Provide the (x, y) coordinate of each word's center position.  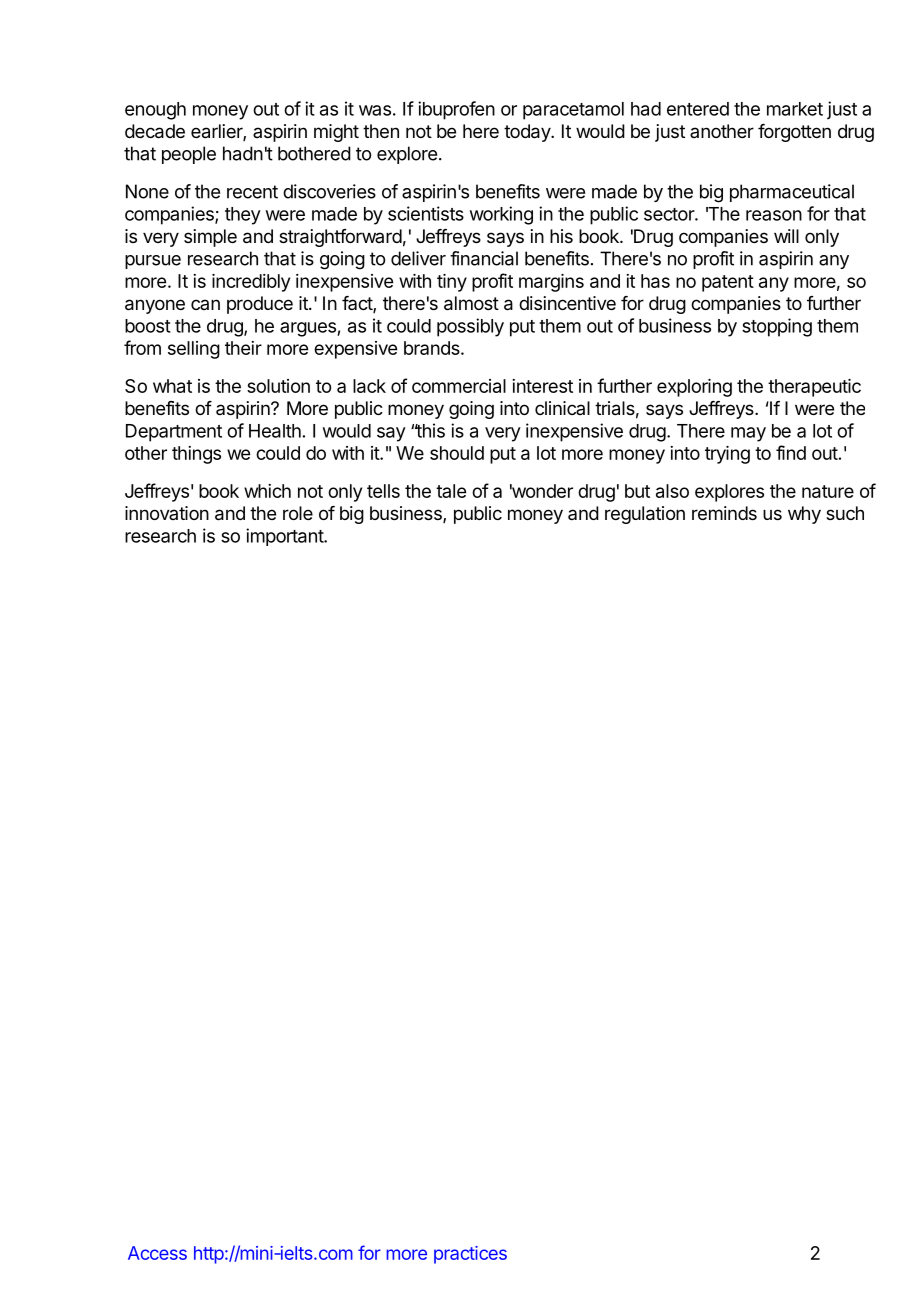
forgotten (794, 133)
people (189, 155)
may (748, 434)
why (804, 515)
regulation (645, 515)
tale (451, 491)
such (845, 513)
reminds (724, 513)
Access (157, 1253)
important (285, 537)
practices (470, 1255)
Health (275, 431)
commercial (459, 386)
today (528, 133)
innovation (167, 513)
